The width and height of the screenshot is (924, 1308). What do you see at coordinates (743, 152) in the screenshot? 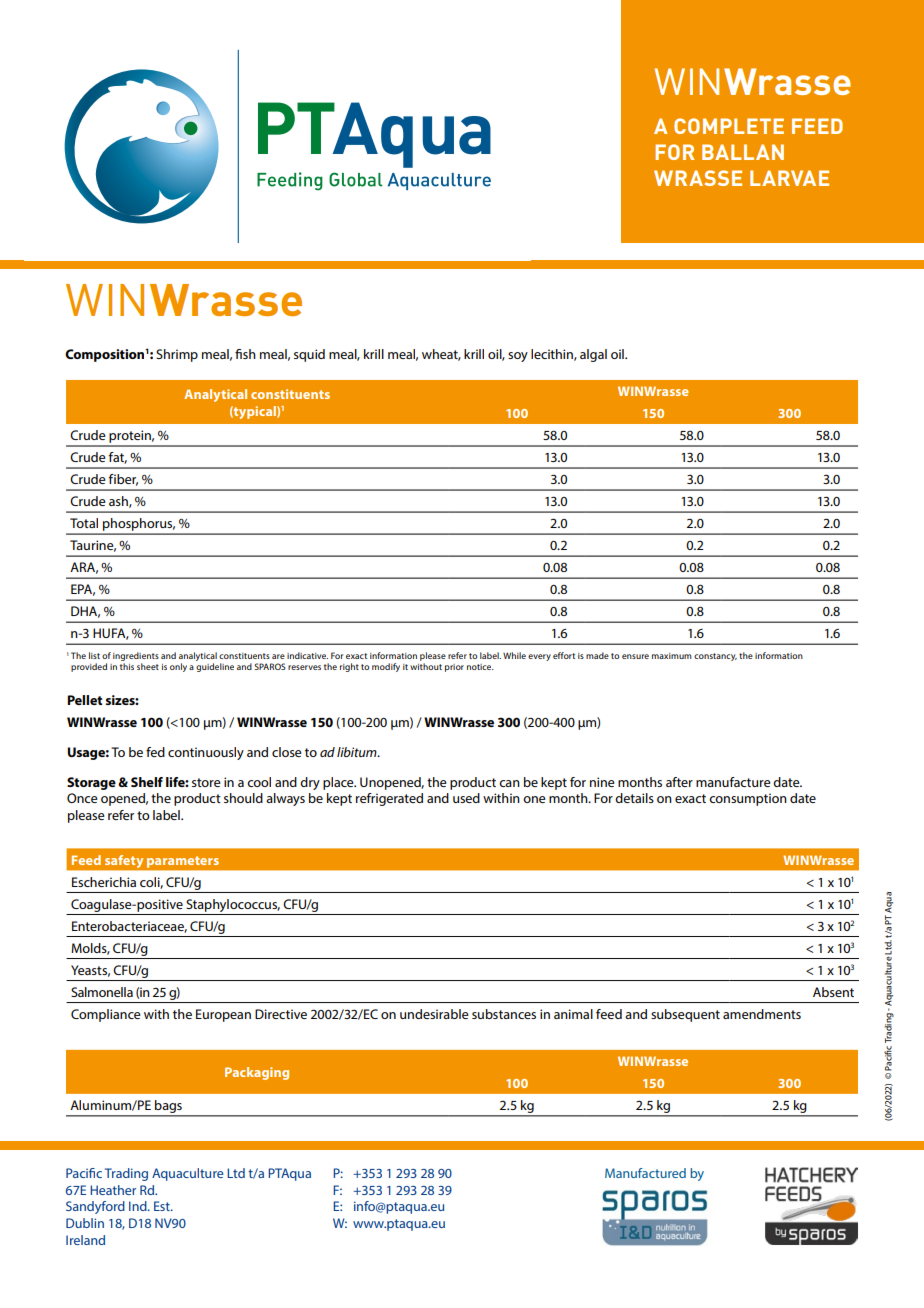
I see `BALLAN` at bounding box center [743, 152].
